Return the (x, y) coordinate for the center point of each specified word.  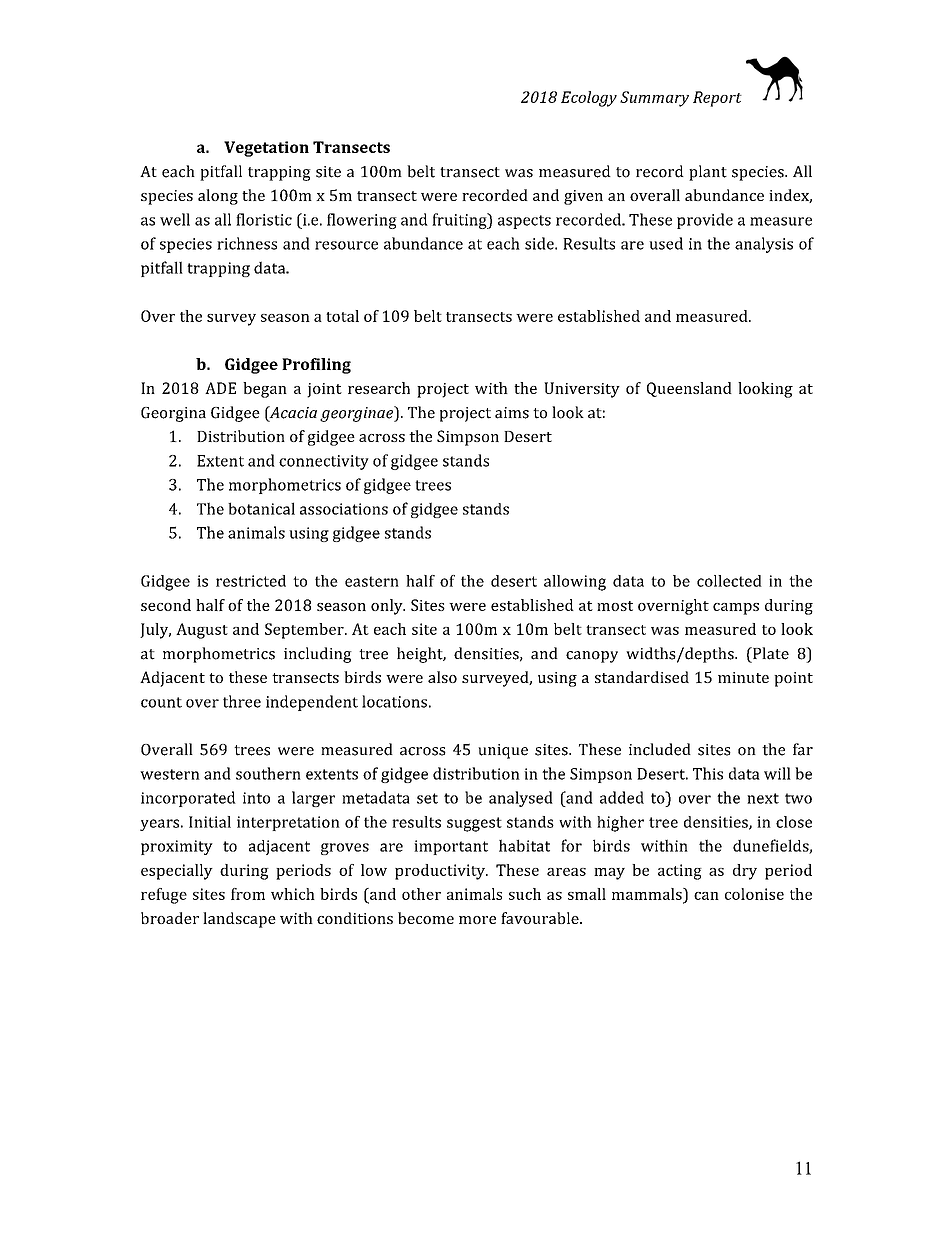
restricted (251, 581)
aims (512, 413)
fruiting (460, 221)
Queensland (689, 389)
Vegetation (266, 149)
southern (268, 773)
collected (729, 581)
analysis (764, 245)
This (708, 773)
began (265, 390)
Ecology (589, 99)
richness (247, 243)
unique (503, 751)
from (248, 894)
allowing (575, 583)
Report (717, 99)
